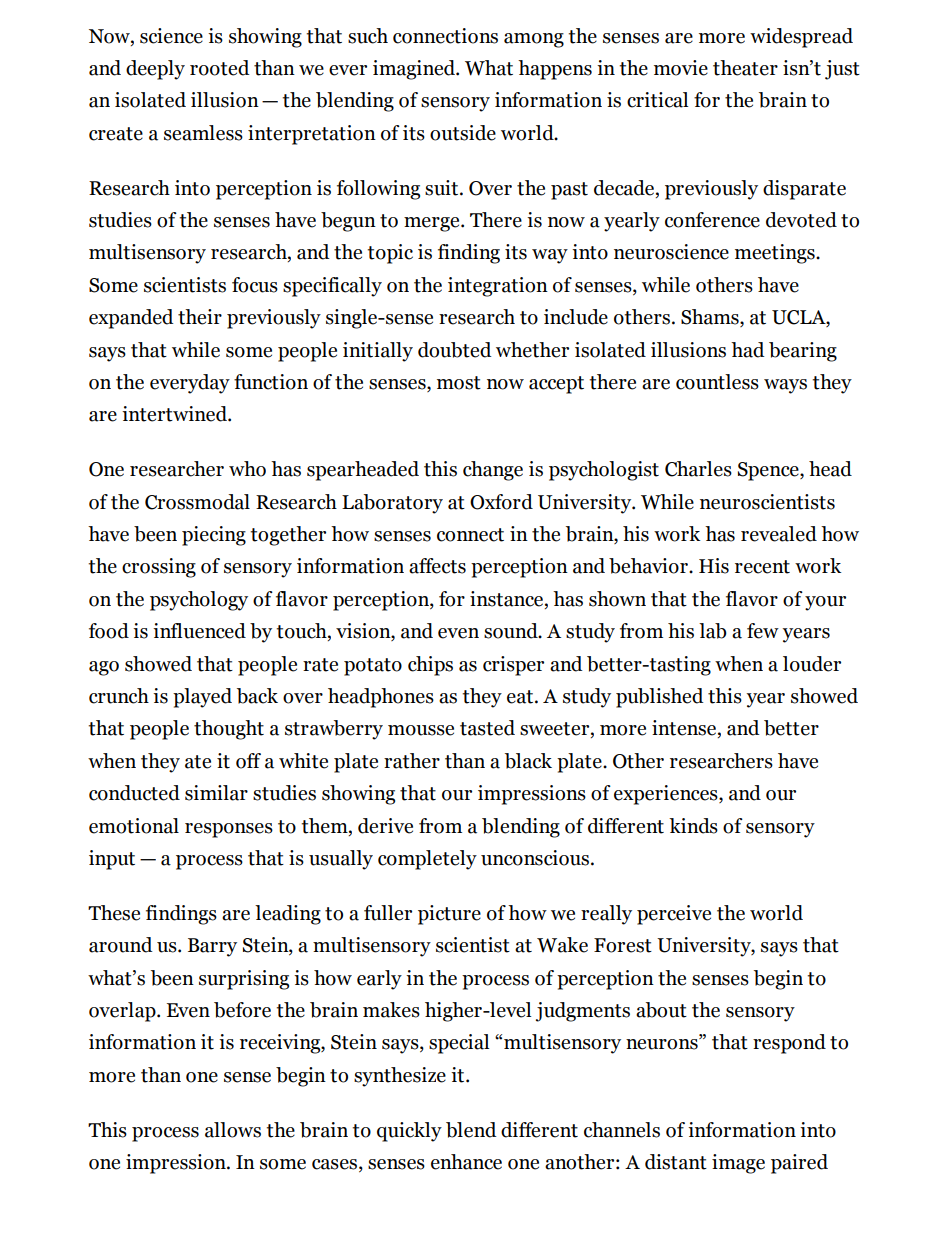  What do you see at coordinates (233, 1130) in the screenshot?
I see `allows` at bounding box center [233, 1130].
